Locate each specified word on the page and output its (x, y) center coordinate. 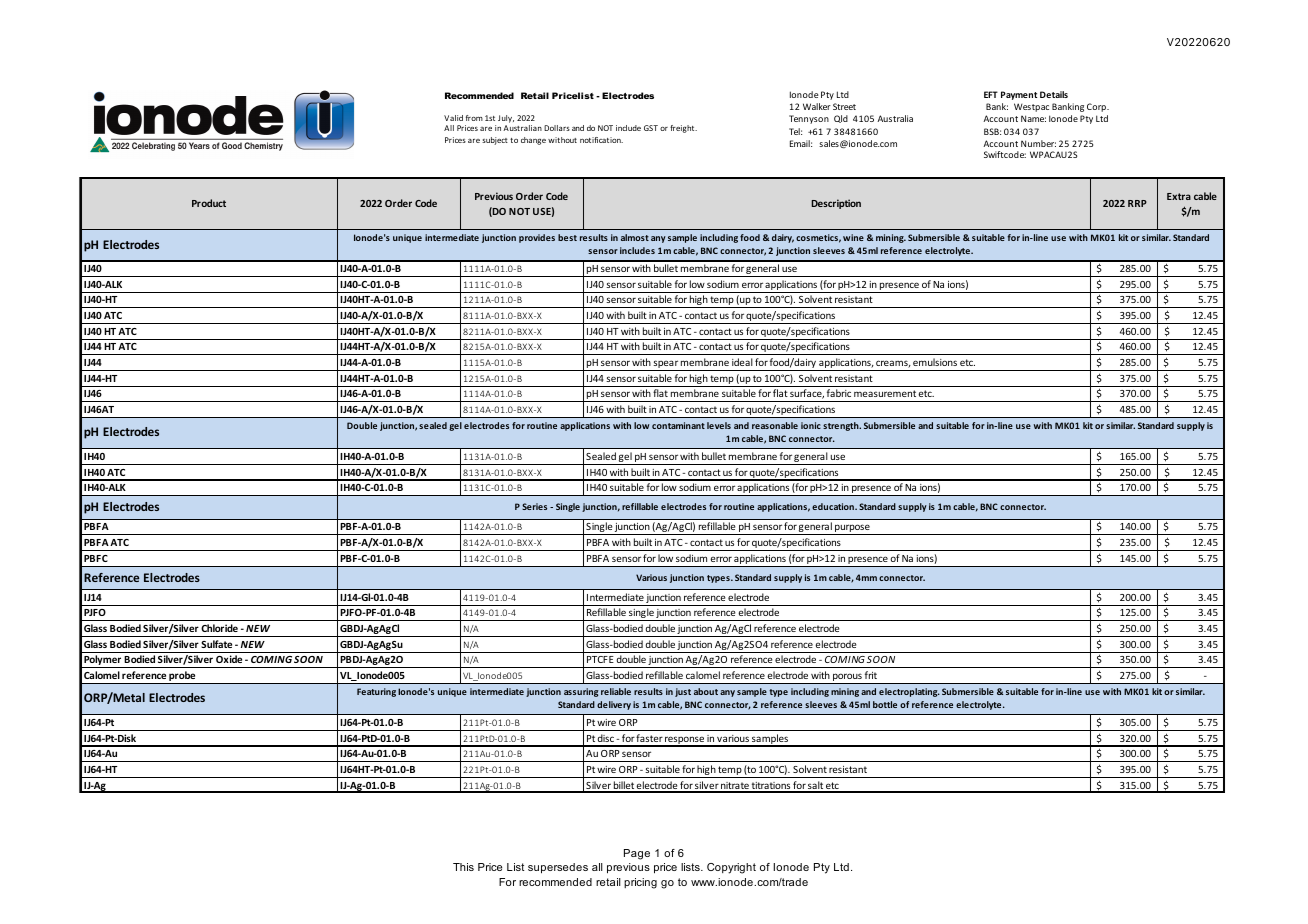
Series (534, 506)
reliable (616, 691)
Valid (453, 118)
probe (182, 677)
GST (651, 128)
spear (666, 365)
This (463, 867)
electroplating (909, 692)
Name (1033, 118)
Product (209, 203)
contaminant (678, 425)
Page (637, 854)
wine (853, 237)
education (834, 506)
